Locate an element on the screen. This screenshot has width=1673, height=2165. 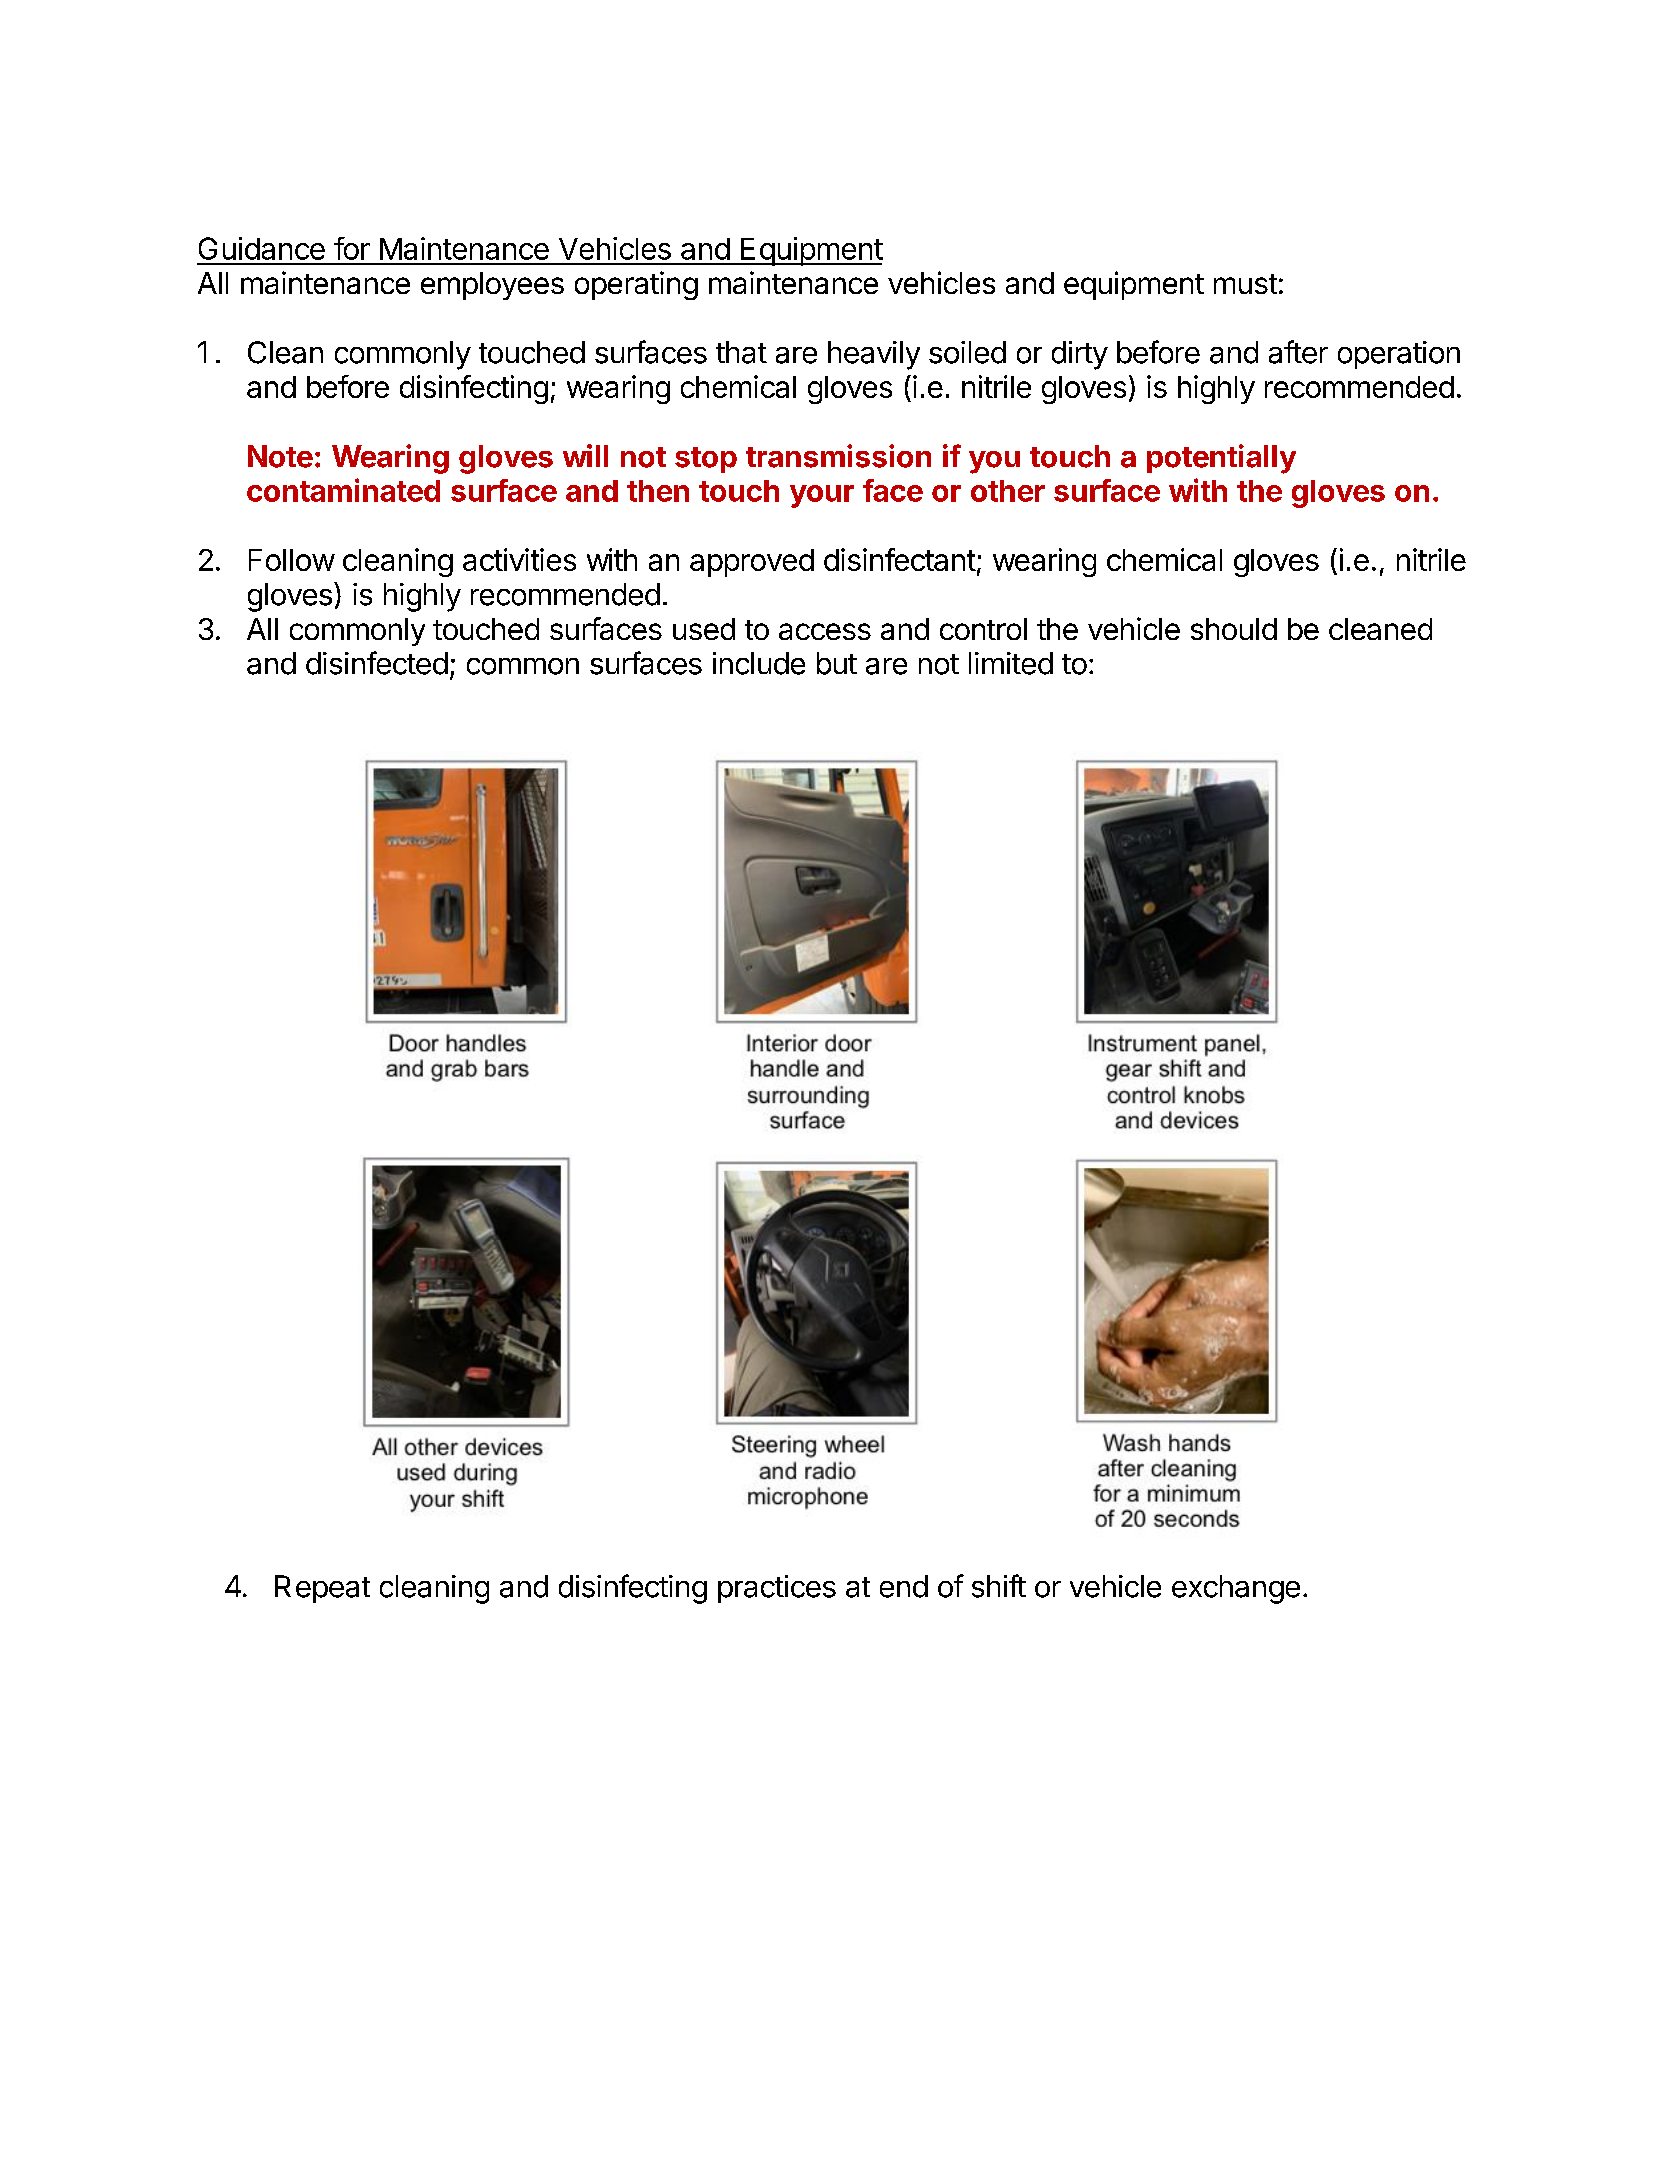
Repeat is located at coordinates (322, 1589).
